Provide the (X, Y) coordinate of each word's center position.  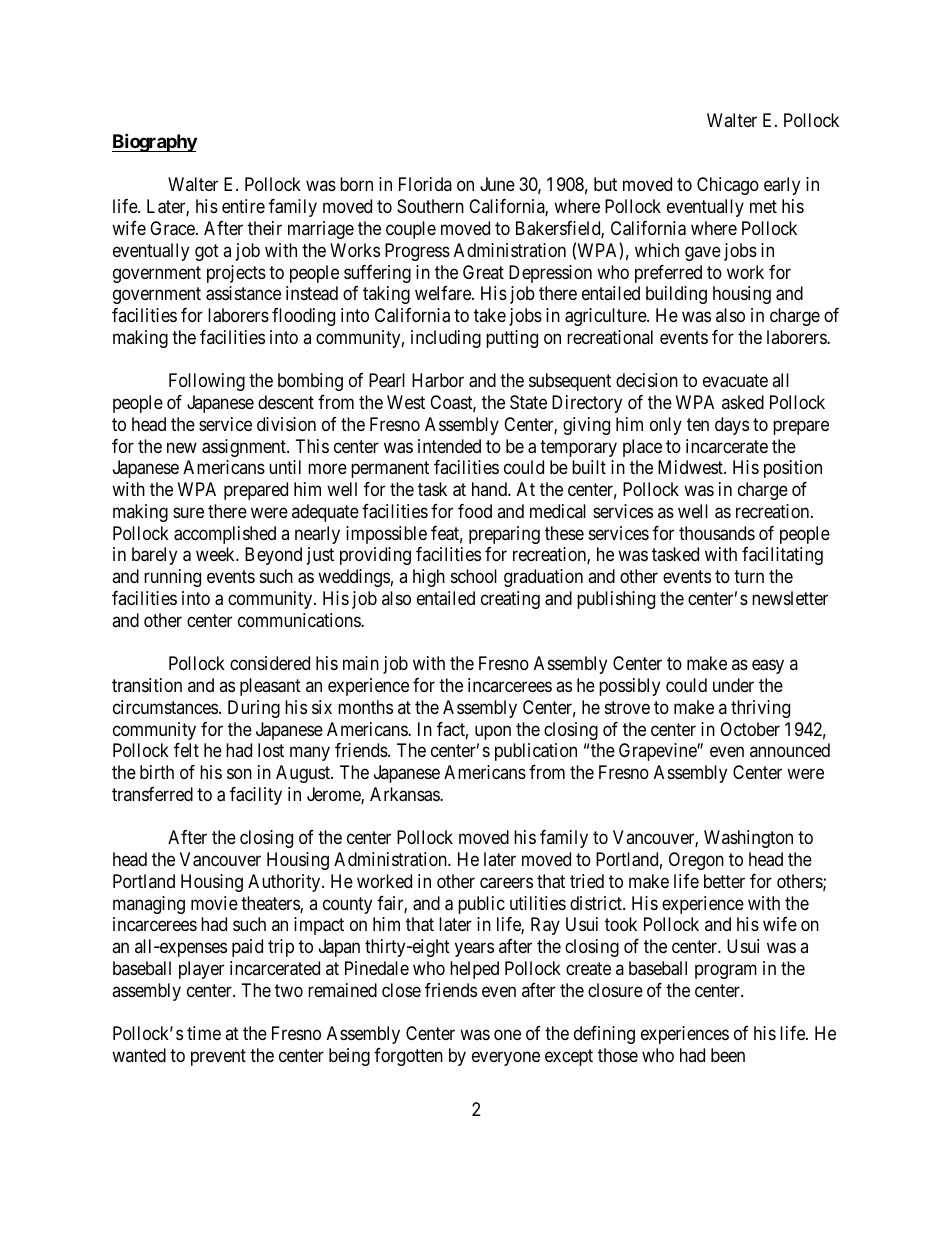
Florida (425, 184)
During (254, 709)
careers (506, 883)
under (733, 685)
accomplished (225, 535)
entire (243, 206)
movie (214, 903)
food (475, 511)
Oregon (696, 861)
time (204, 1033)
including (446, 339)
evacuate (735, 381)
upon (493, 732)
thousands (717, 533)
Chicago (728, 186)
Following (207, 382)
